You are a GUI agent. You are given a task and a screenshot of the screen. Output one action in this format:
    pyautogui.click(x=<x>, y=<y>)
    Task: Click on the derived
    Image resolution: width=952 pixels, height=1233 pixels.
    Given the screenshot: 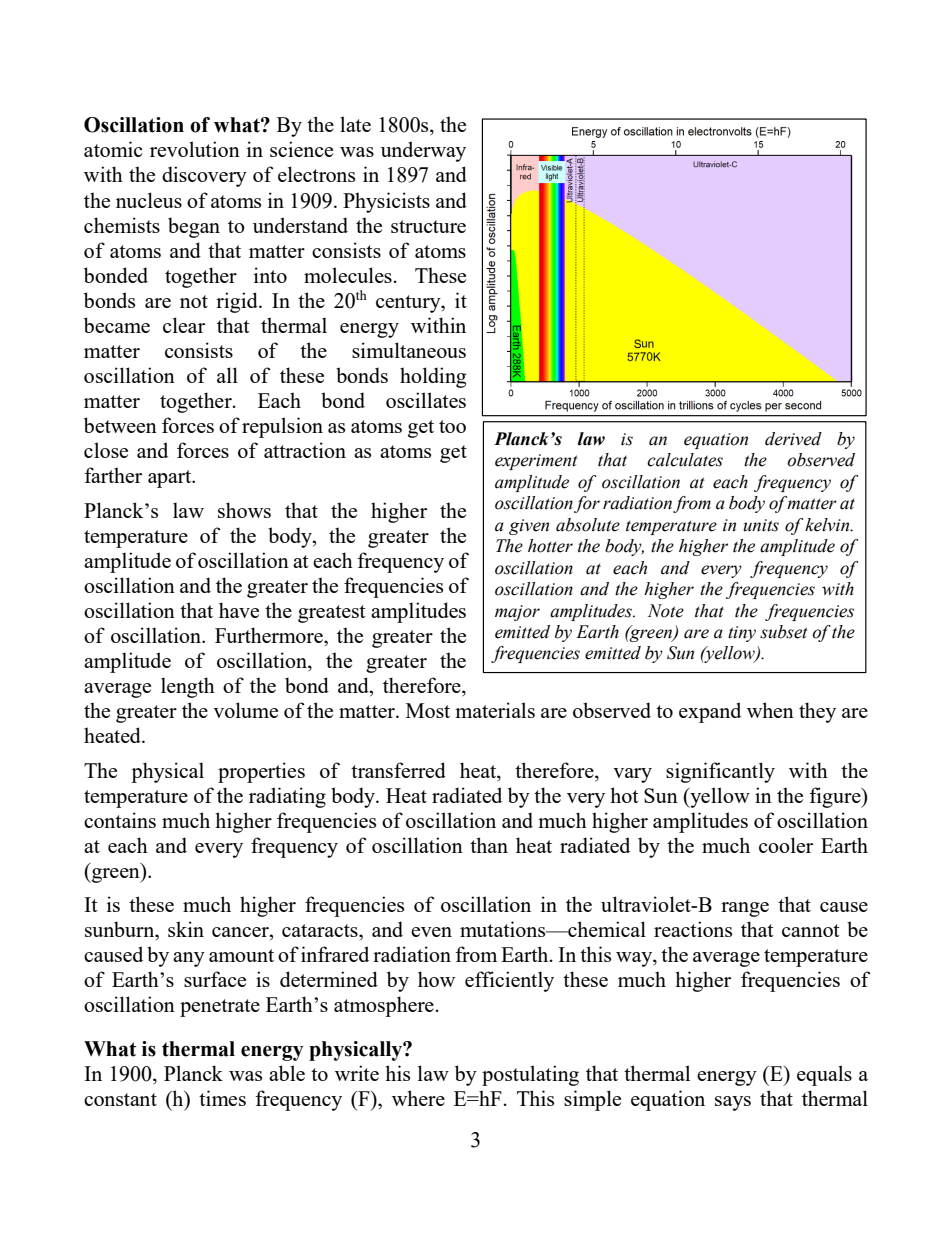 What is the action you would take?
    pyautogui.click(x=793, y=439)
